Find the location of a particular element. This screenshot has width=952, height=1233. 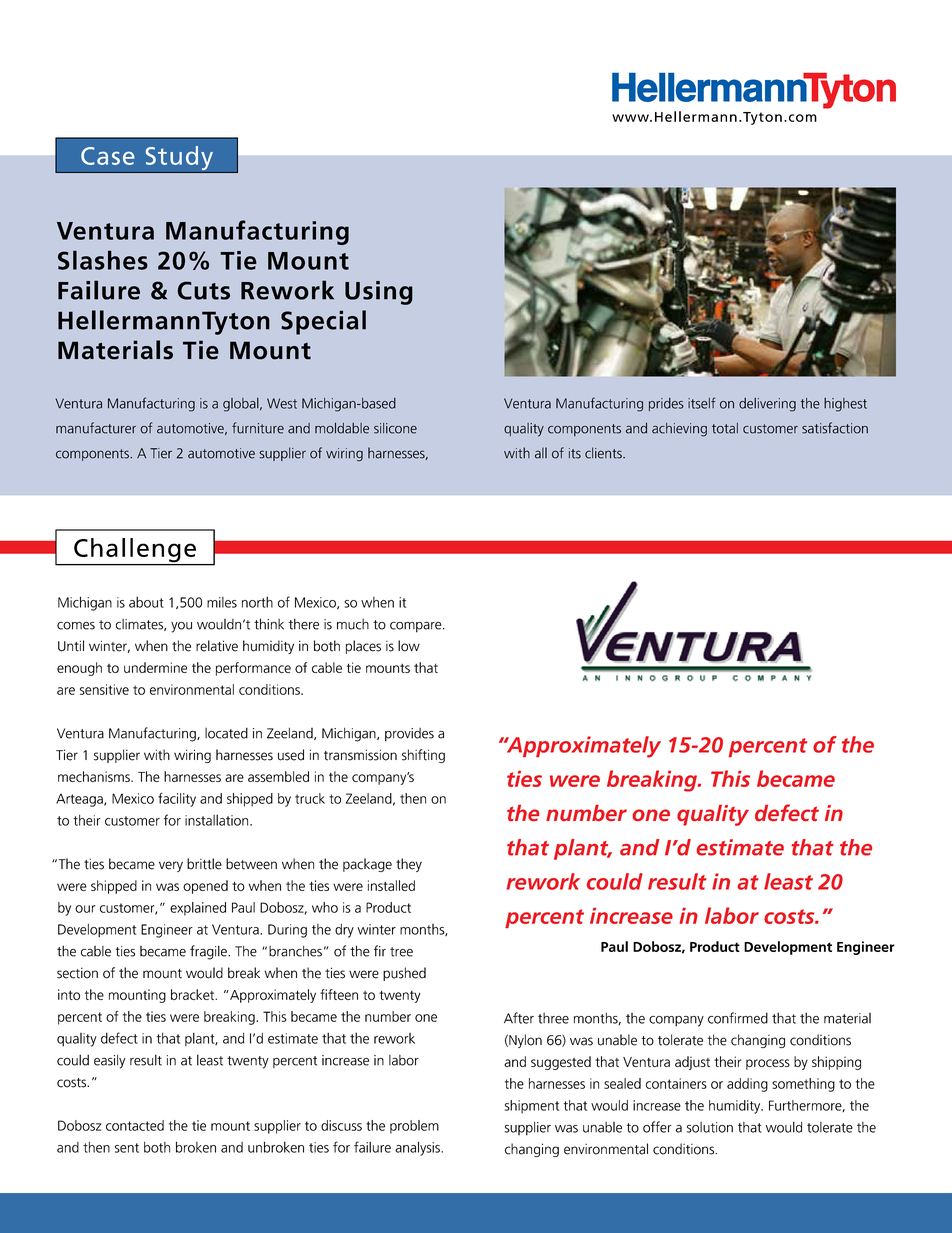

problem is located at coordinates (414, 1127).
